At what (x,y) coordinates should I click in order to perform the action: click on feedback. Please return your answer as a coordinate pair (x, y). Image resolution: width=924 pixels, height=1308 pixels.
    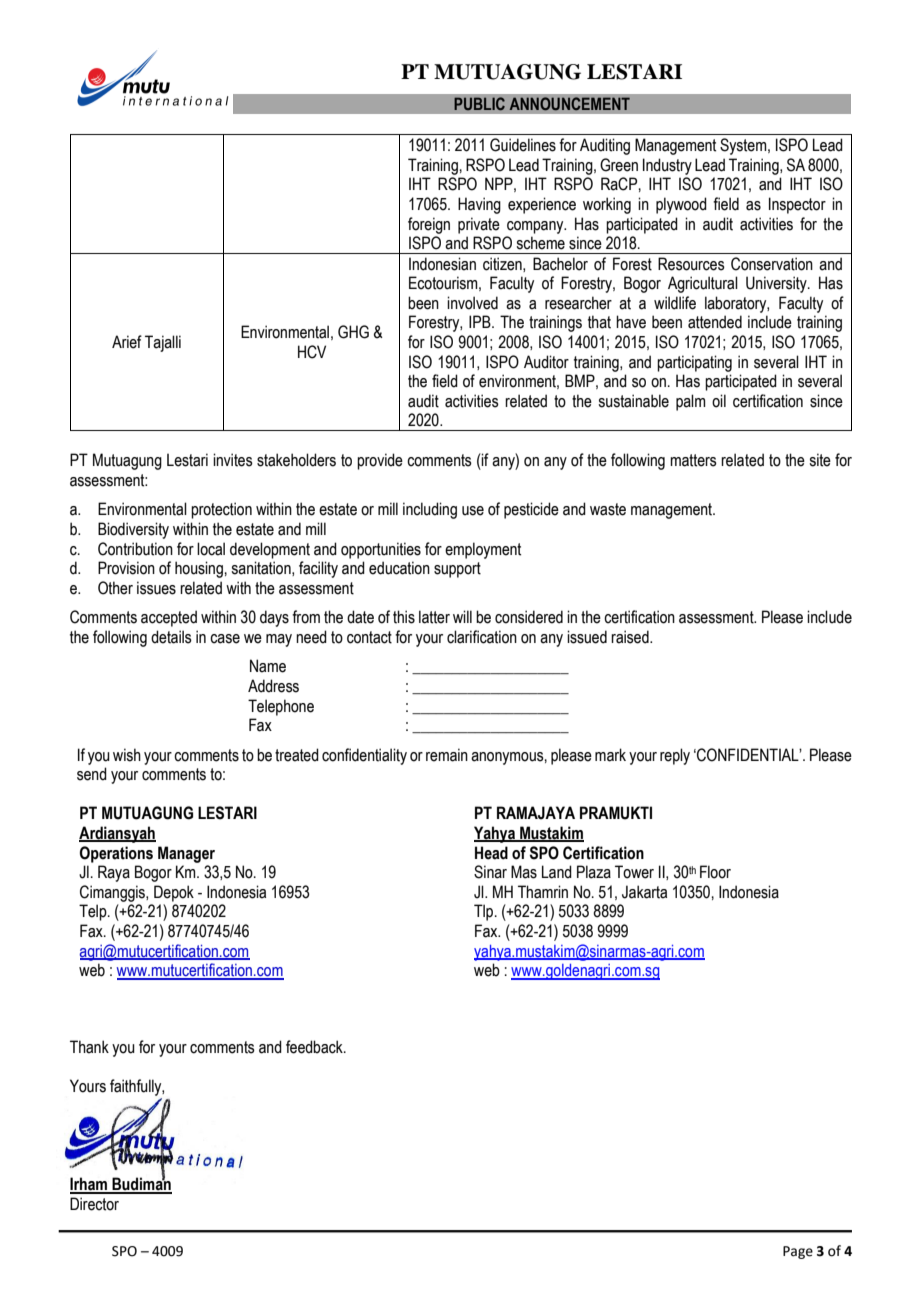
    Looking at the image, I should click on (315, 1047).
